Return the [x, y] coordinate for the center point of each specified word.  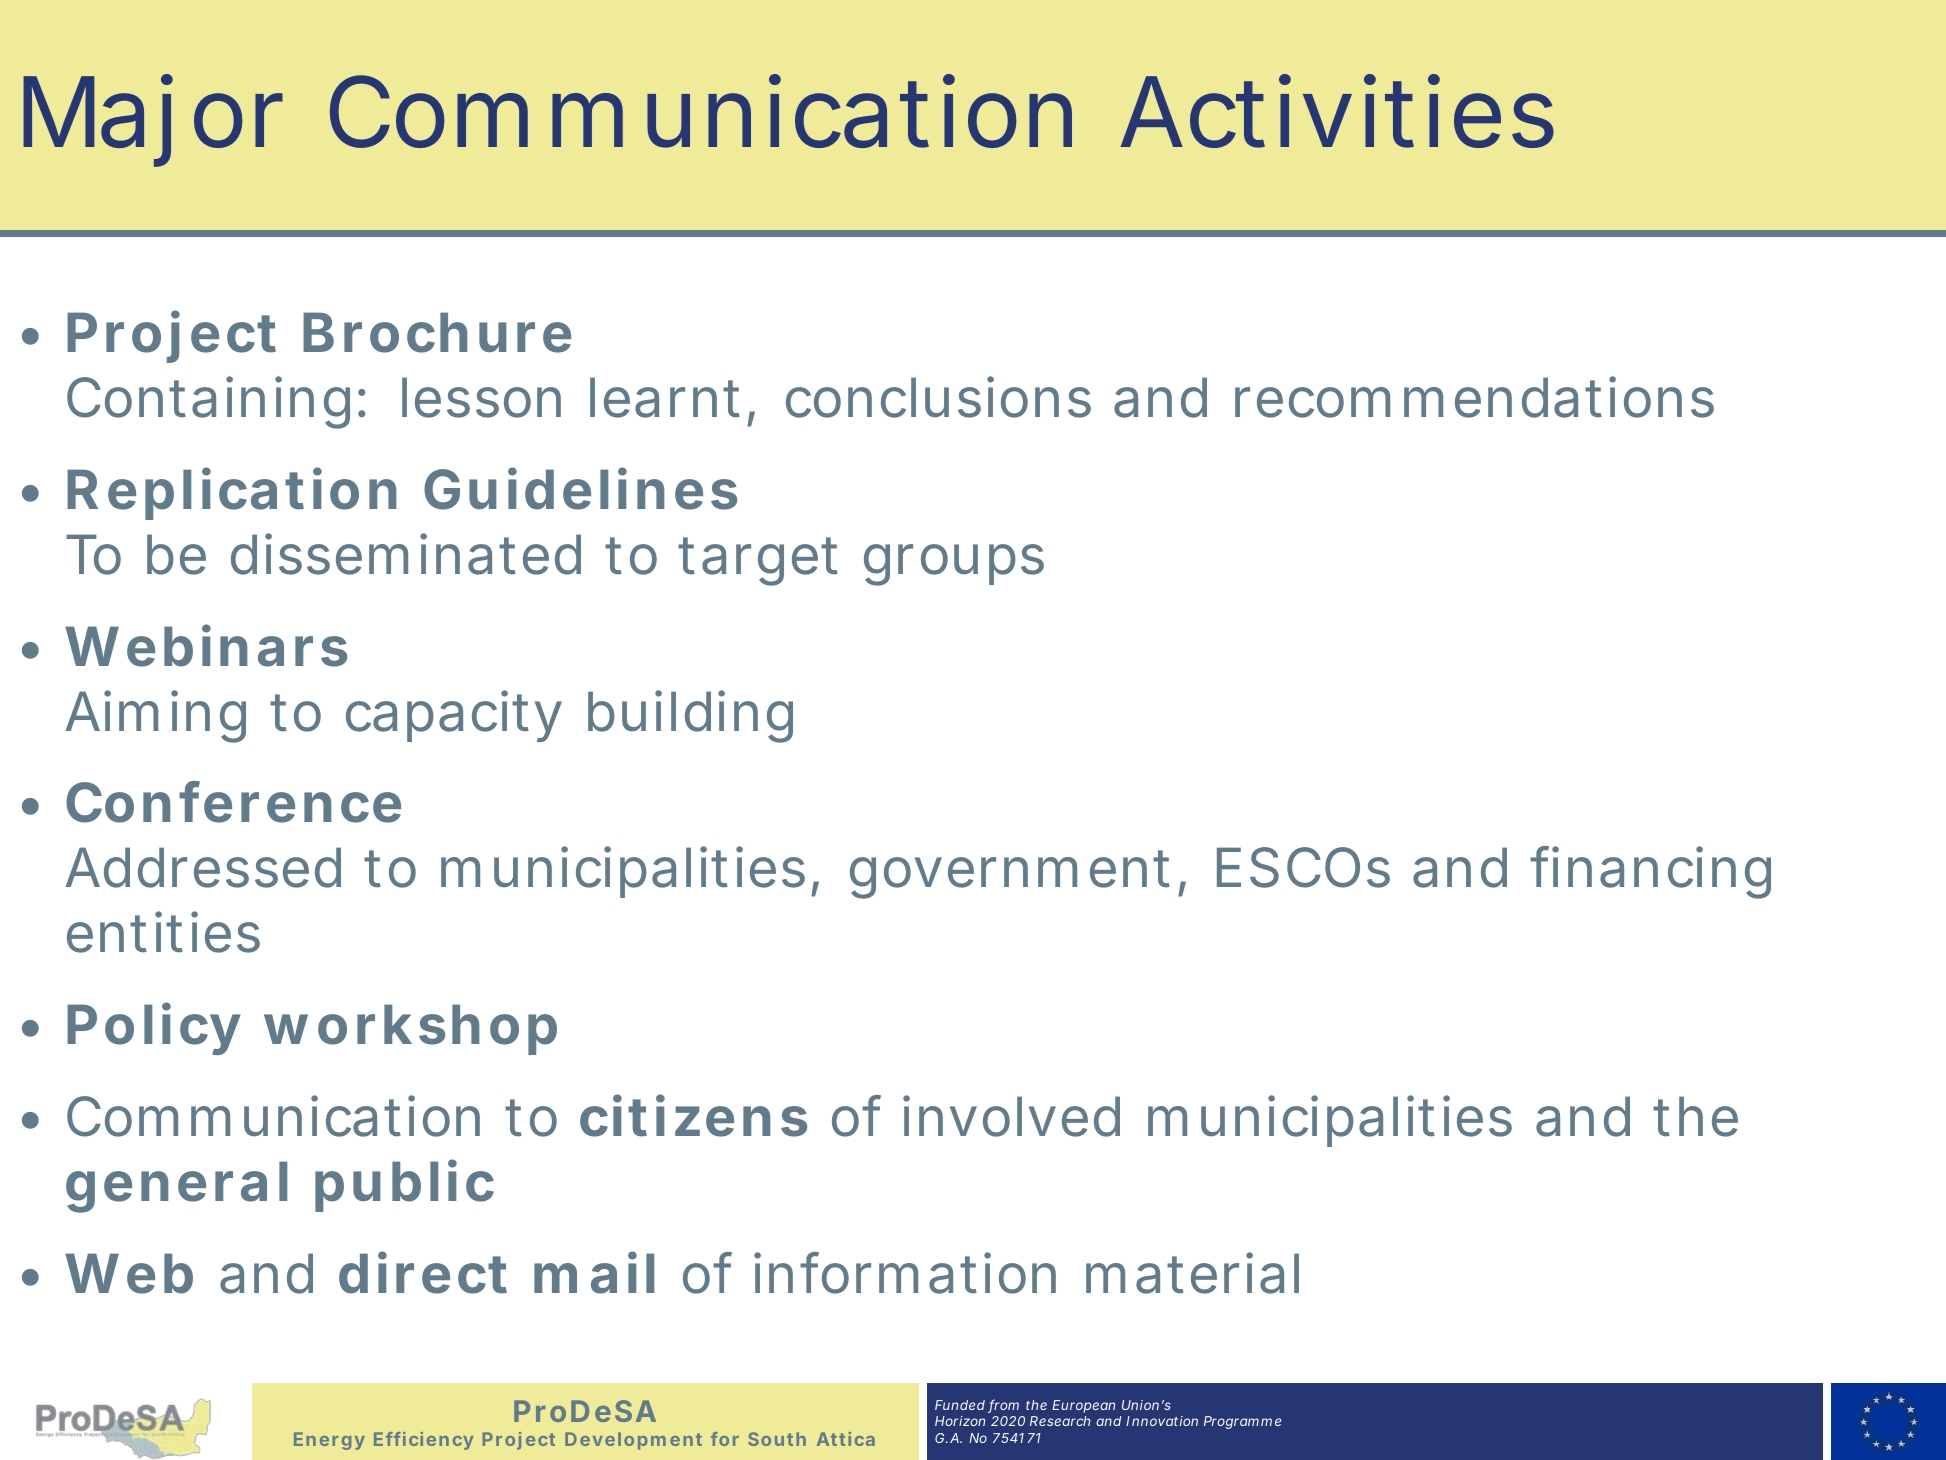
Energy [329, 1441]
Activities [1337, 111]
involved [1011, 1116]
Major [153, 121]
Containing [208, 402]
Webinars [206, 646]
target [758, 561]
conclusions [938, 397]
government [1014, 874]
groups [954, 565]
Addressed [203, 867]
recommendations [1474, 397]
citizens [693, 1116]
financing [1650, 872]
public [404, 1186]
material [1192, 1273]
